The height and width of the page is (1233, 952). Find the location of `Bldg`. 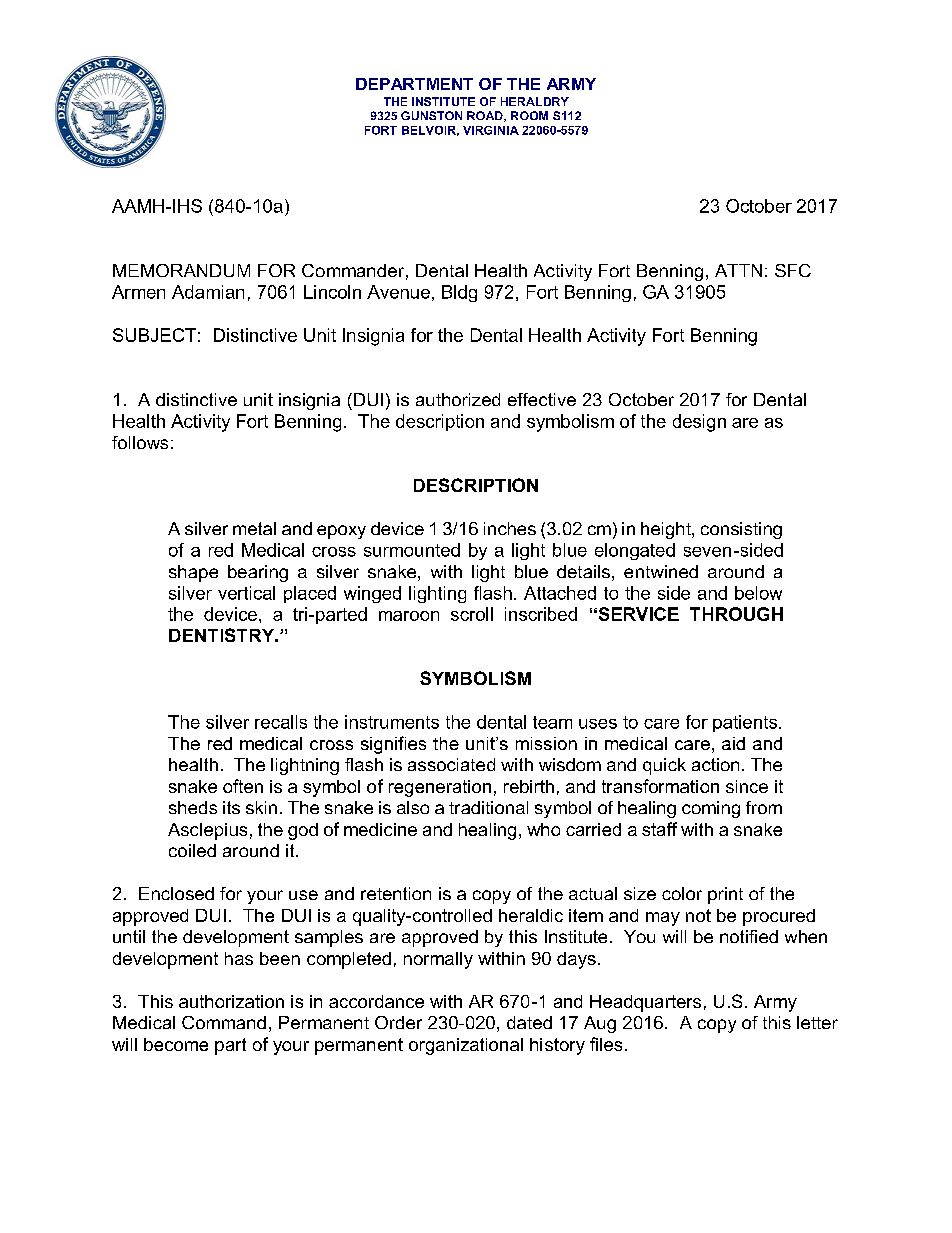

Bldg is located at coordinates (459, 293).
